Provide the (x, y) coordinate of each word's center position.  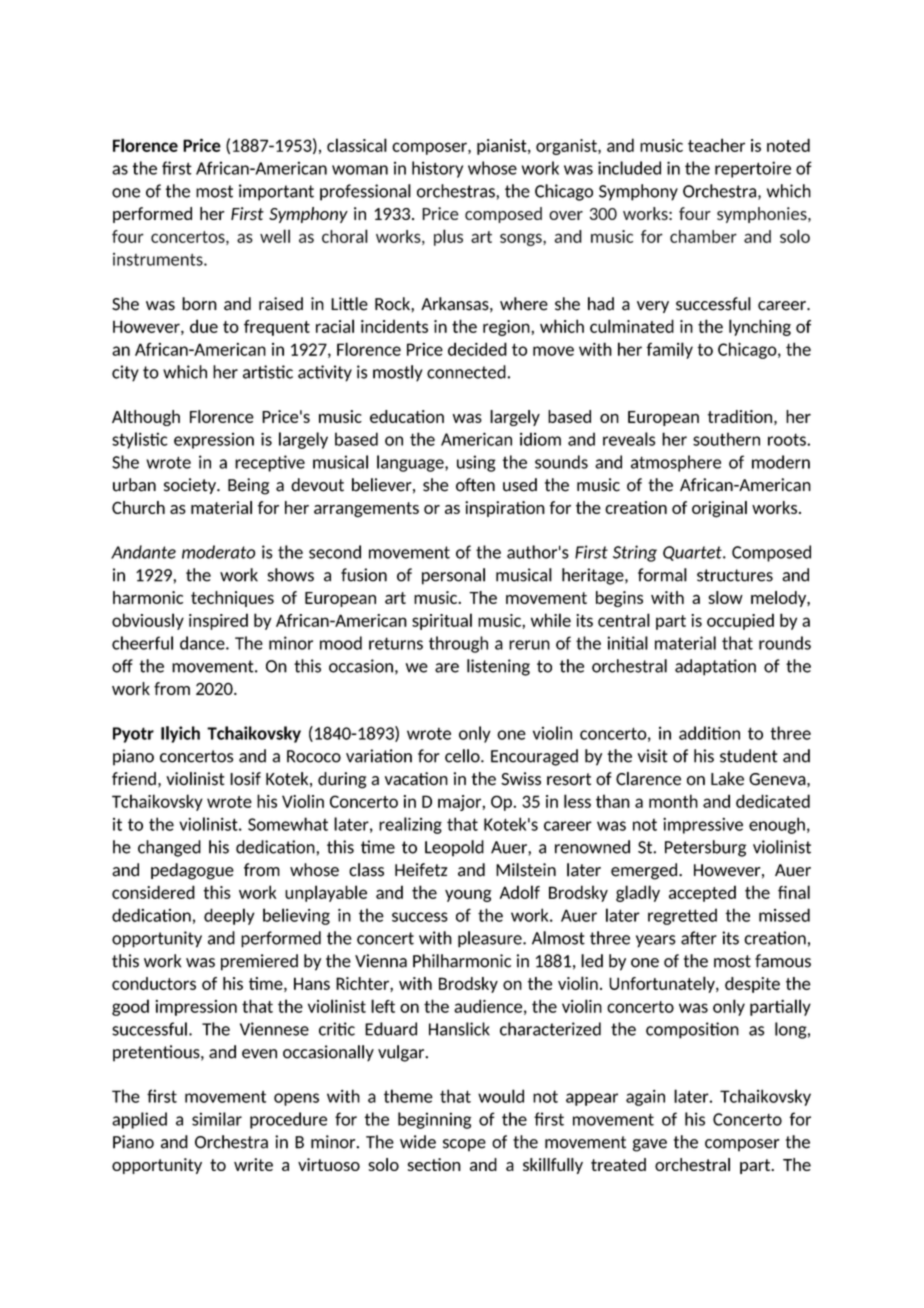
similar (217, 1119)
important (276, 192)
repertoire (753, 169)
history (437, 169)
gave (650, 1145)
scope (464, 1145)
